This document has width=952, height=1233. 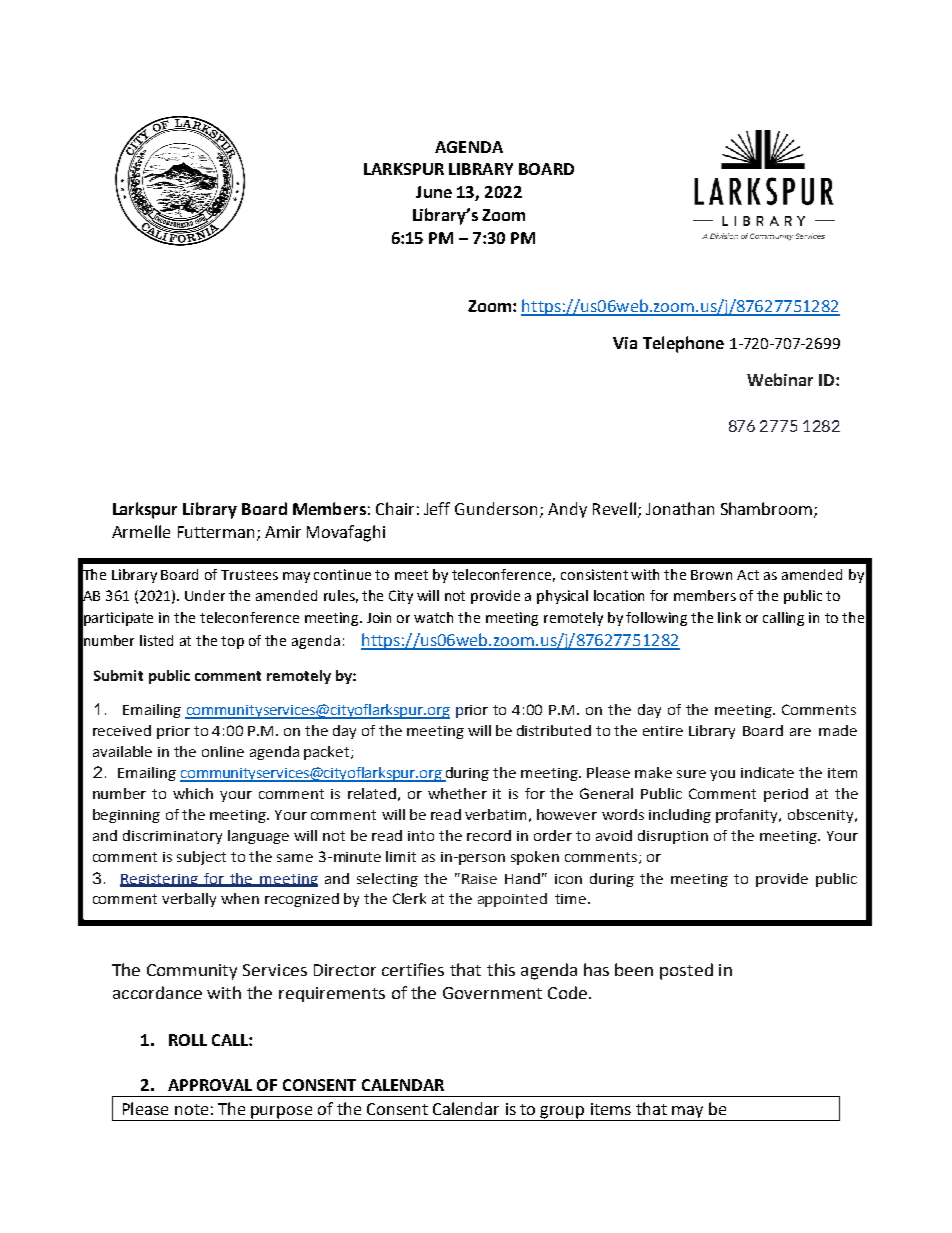 What do you see at coordinates (673, 837) in the document?
I see `disruption` at bounding box center [673, 837].
